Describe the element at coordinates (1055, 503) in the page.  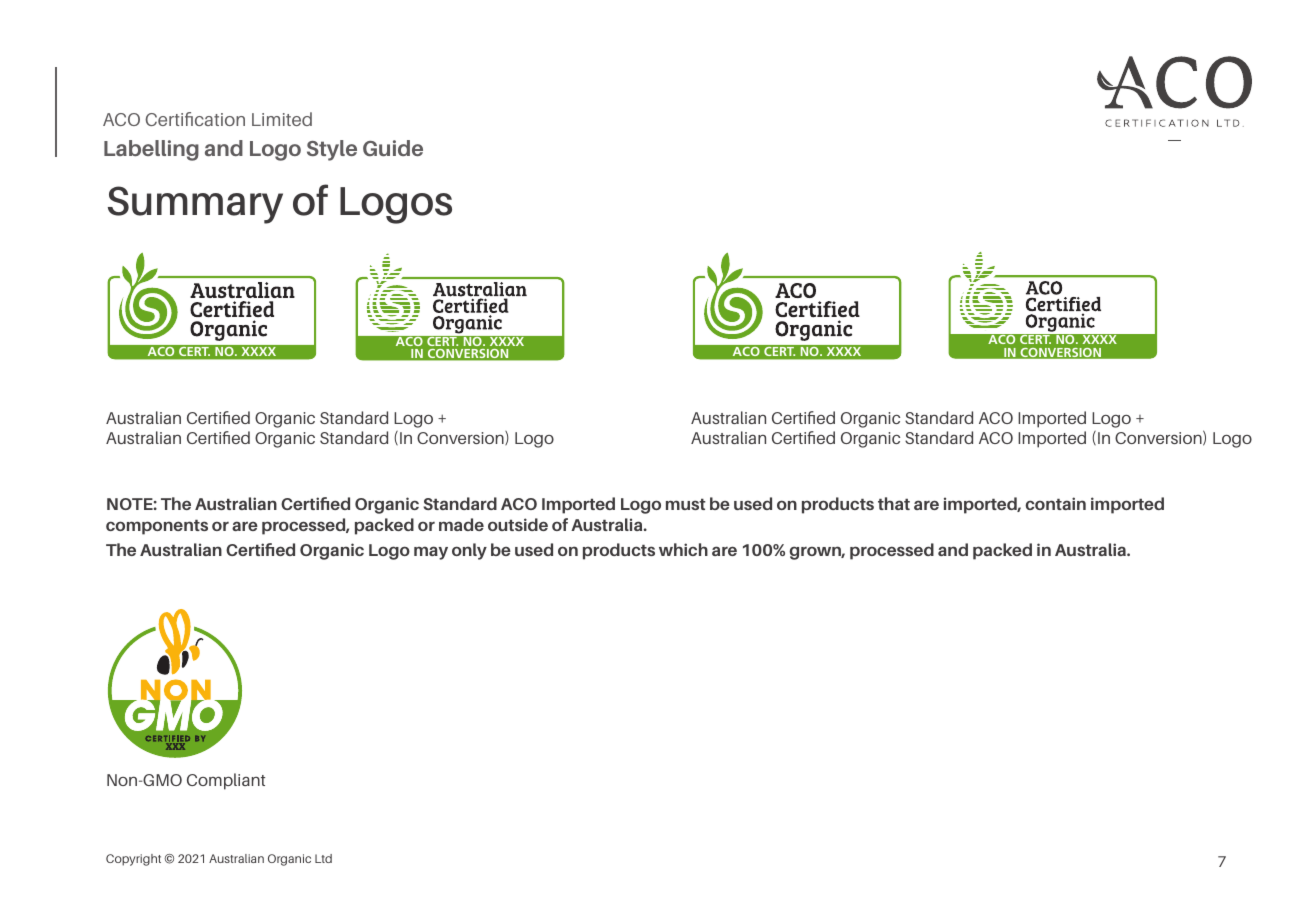
I see `contain` at that location.
